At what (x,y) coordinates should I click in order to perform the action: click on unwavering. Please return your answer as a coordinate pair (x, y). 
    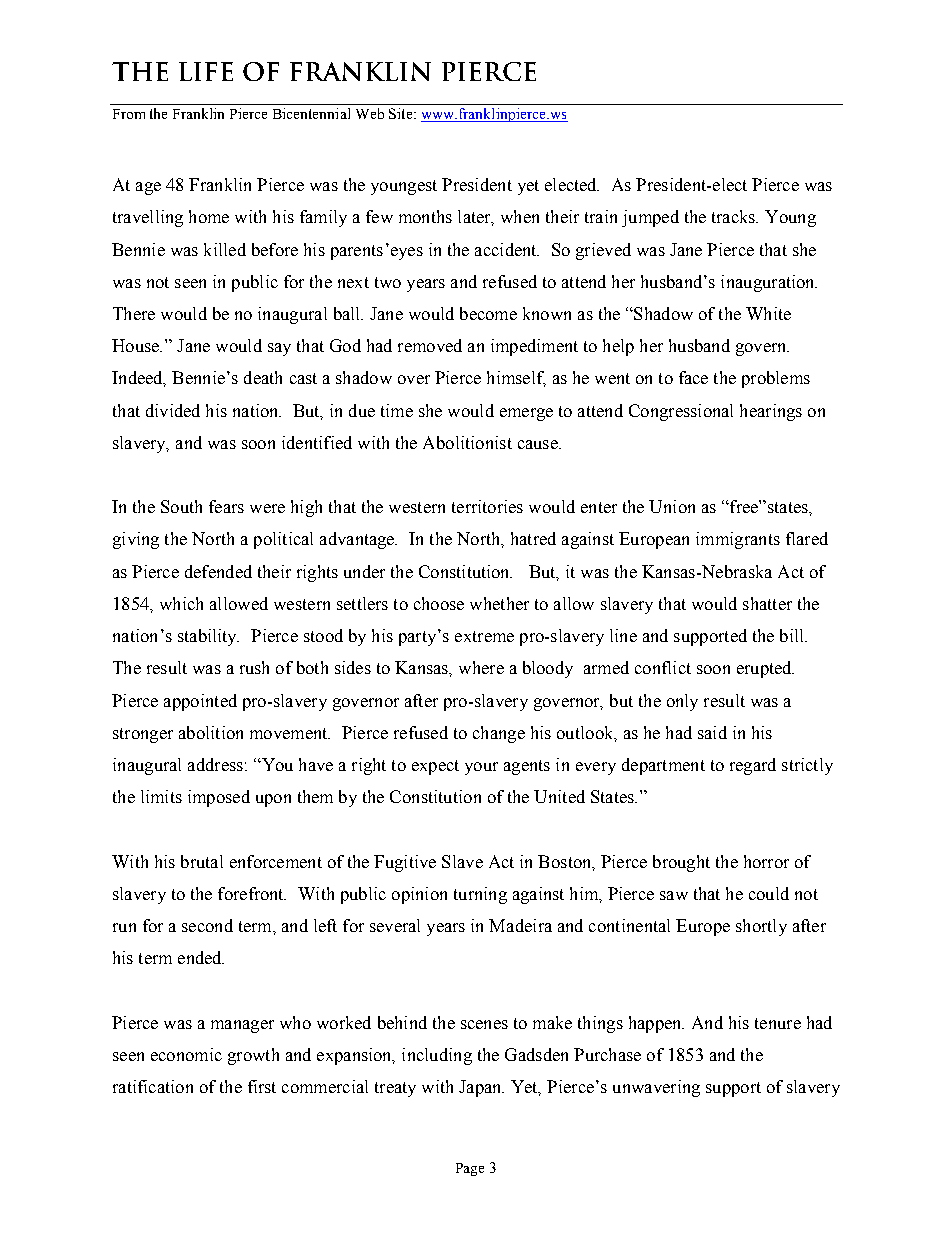
    Looking at the image, I should click on (656, 1088).
